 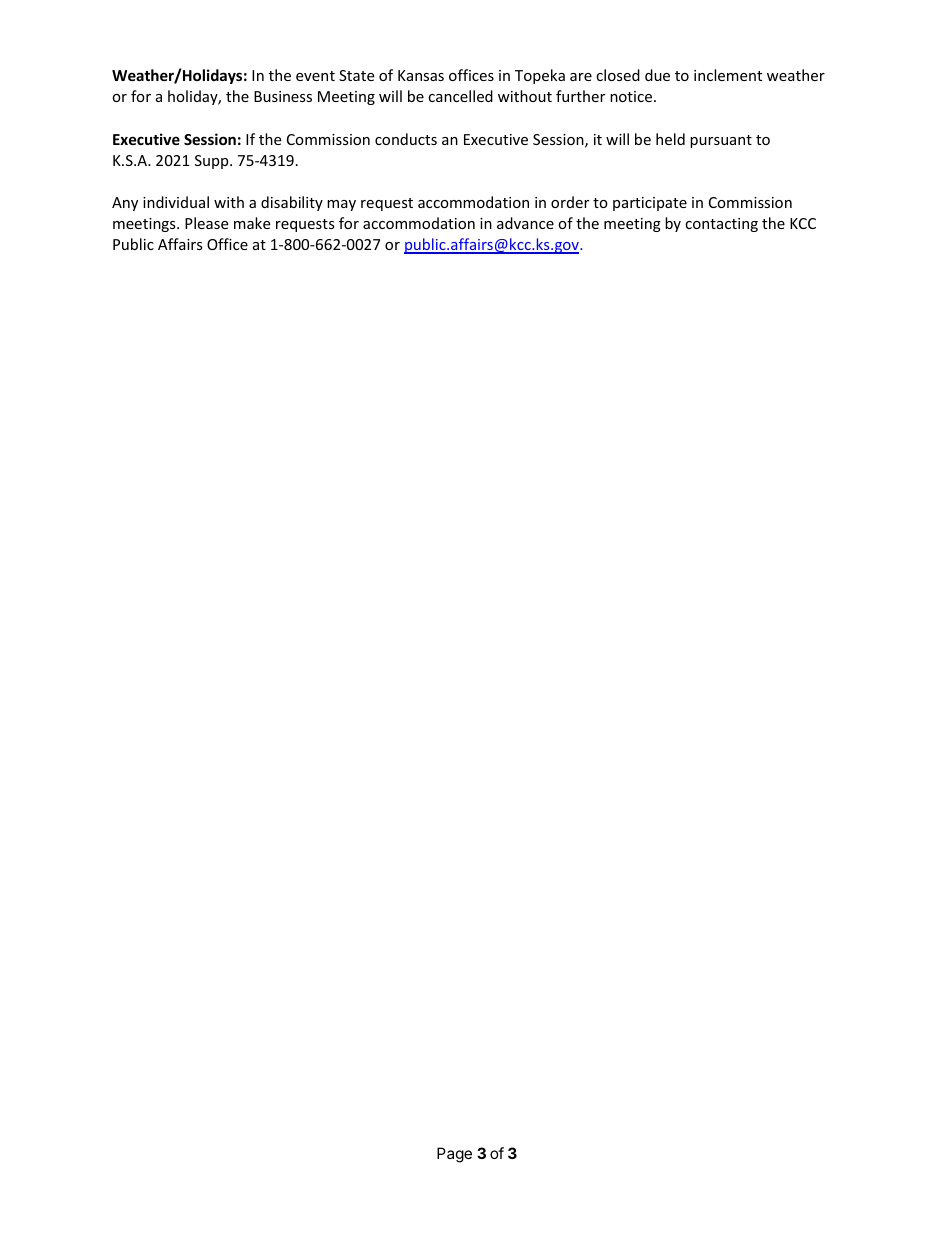 I want to click on Please, so click(x=206, y=223).
